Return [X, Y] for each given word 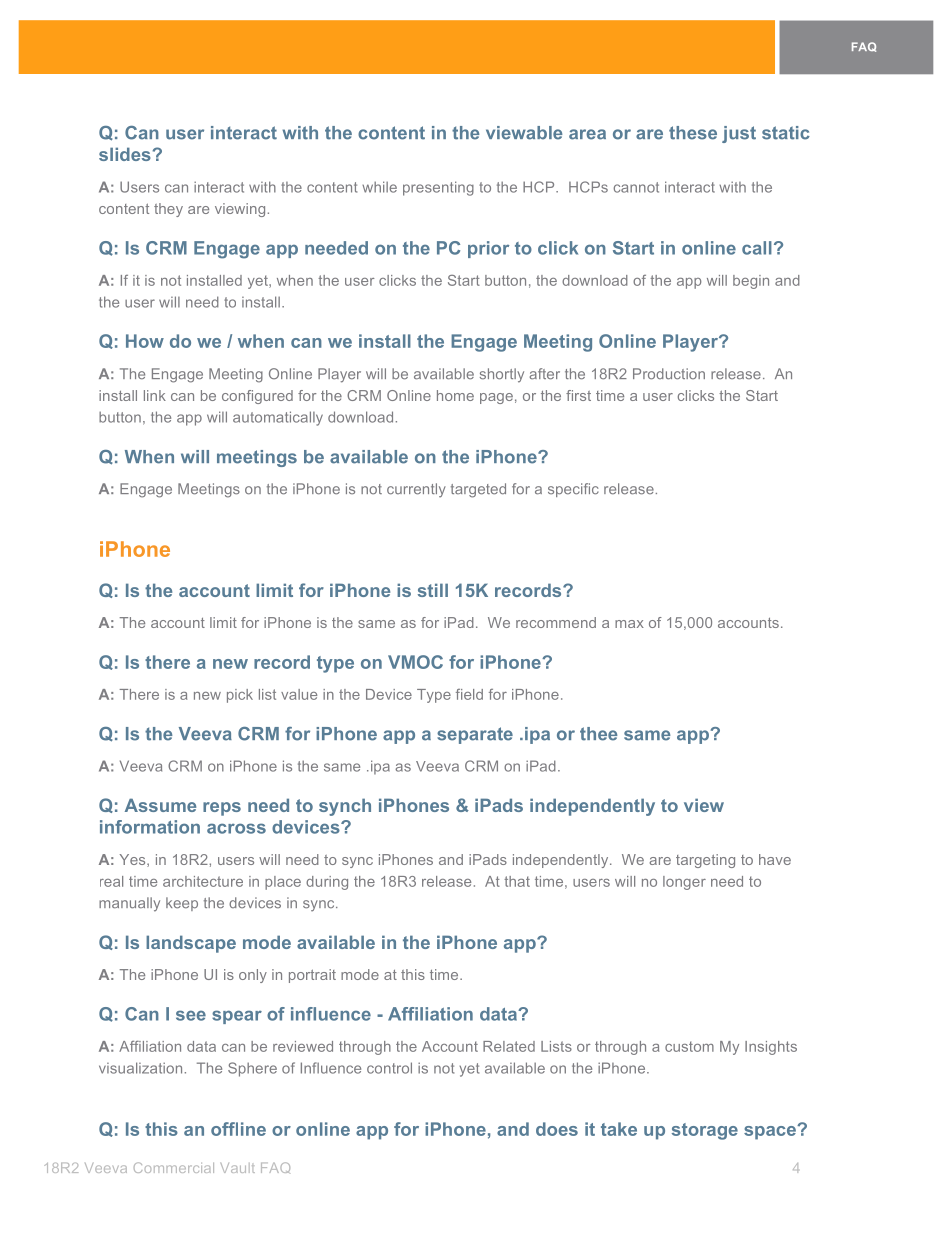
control [389, 1068]
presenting [438, 188]
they [168, 210]
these [693, 133]
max [629, 624]
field [469, 694]
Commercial [174, 1167]
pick [240, 696]
